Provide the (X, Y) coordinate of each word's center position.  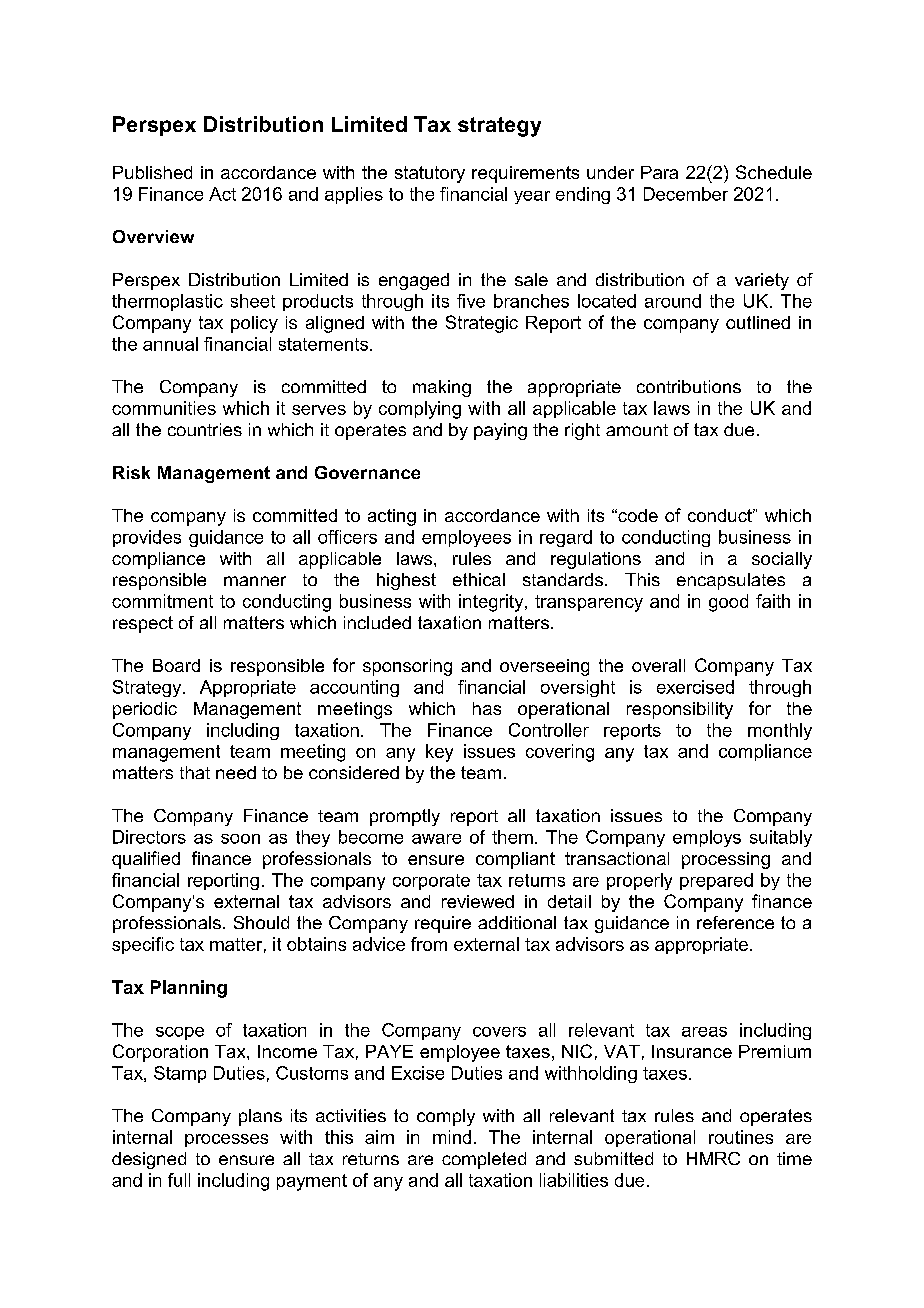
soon (240, 839)
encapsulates (731, 581)
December (686, 194)
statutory (430, 174)
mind (452, 1137)
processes (226, 1140)
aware (436, 839)
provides (147, 538)
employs (707, 838)
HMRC (713, 1158)
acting (392, 517)
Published (152, 172)
